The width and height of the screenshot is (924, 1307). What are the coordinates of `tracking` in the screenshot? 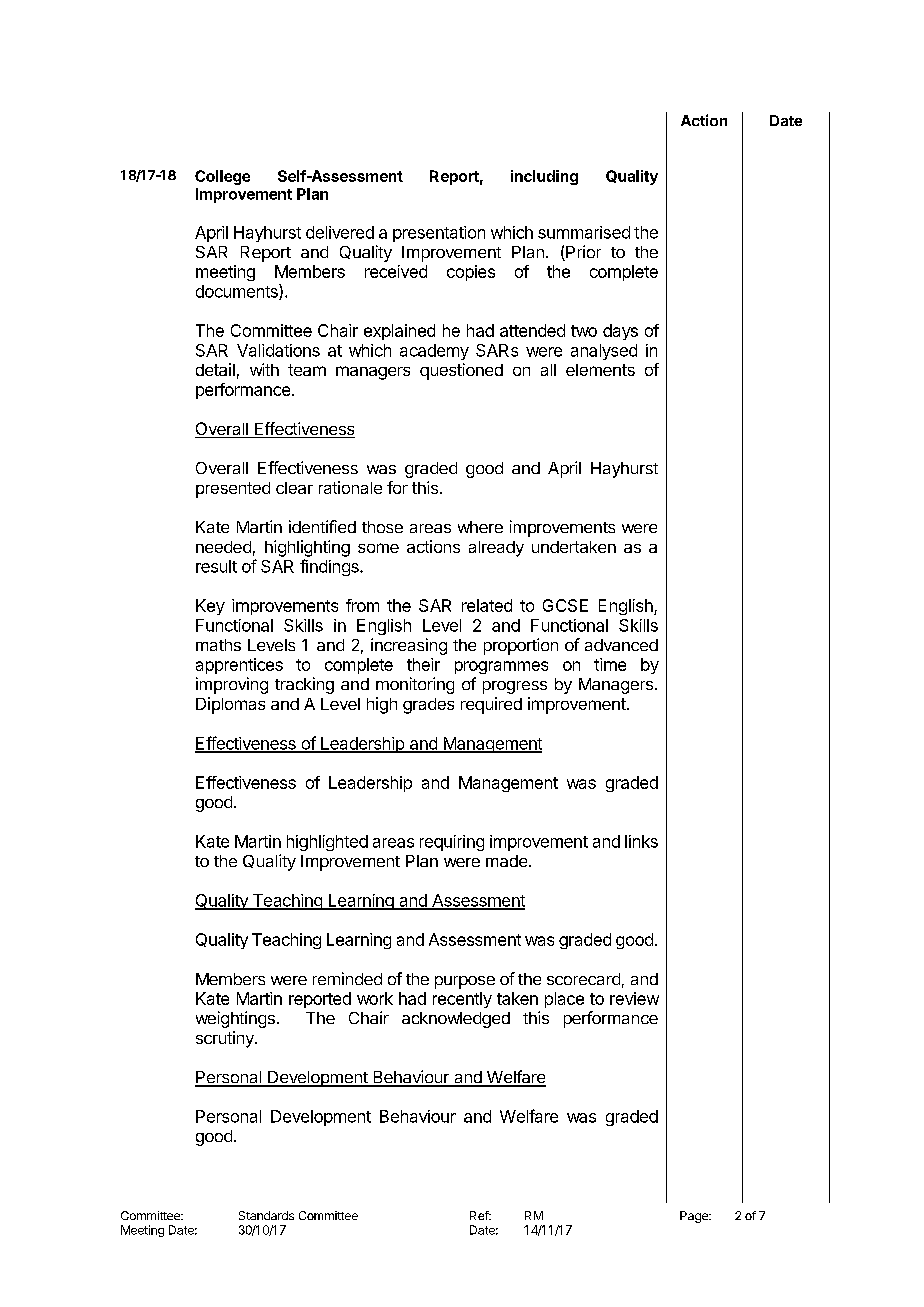 It's located at (304, 685).
